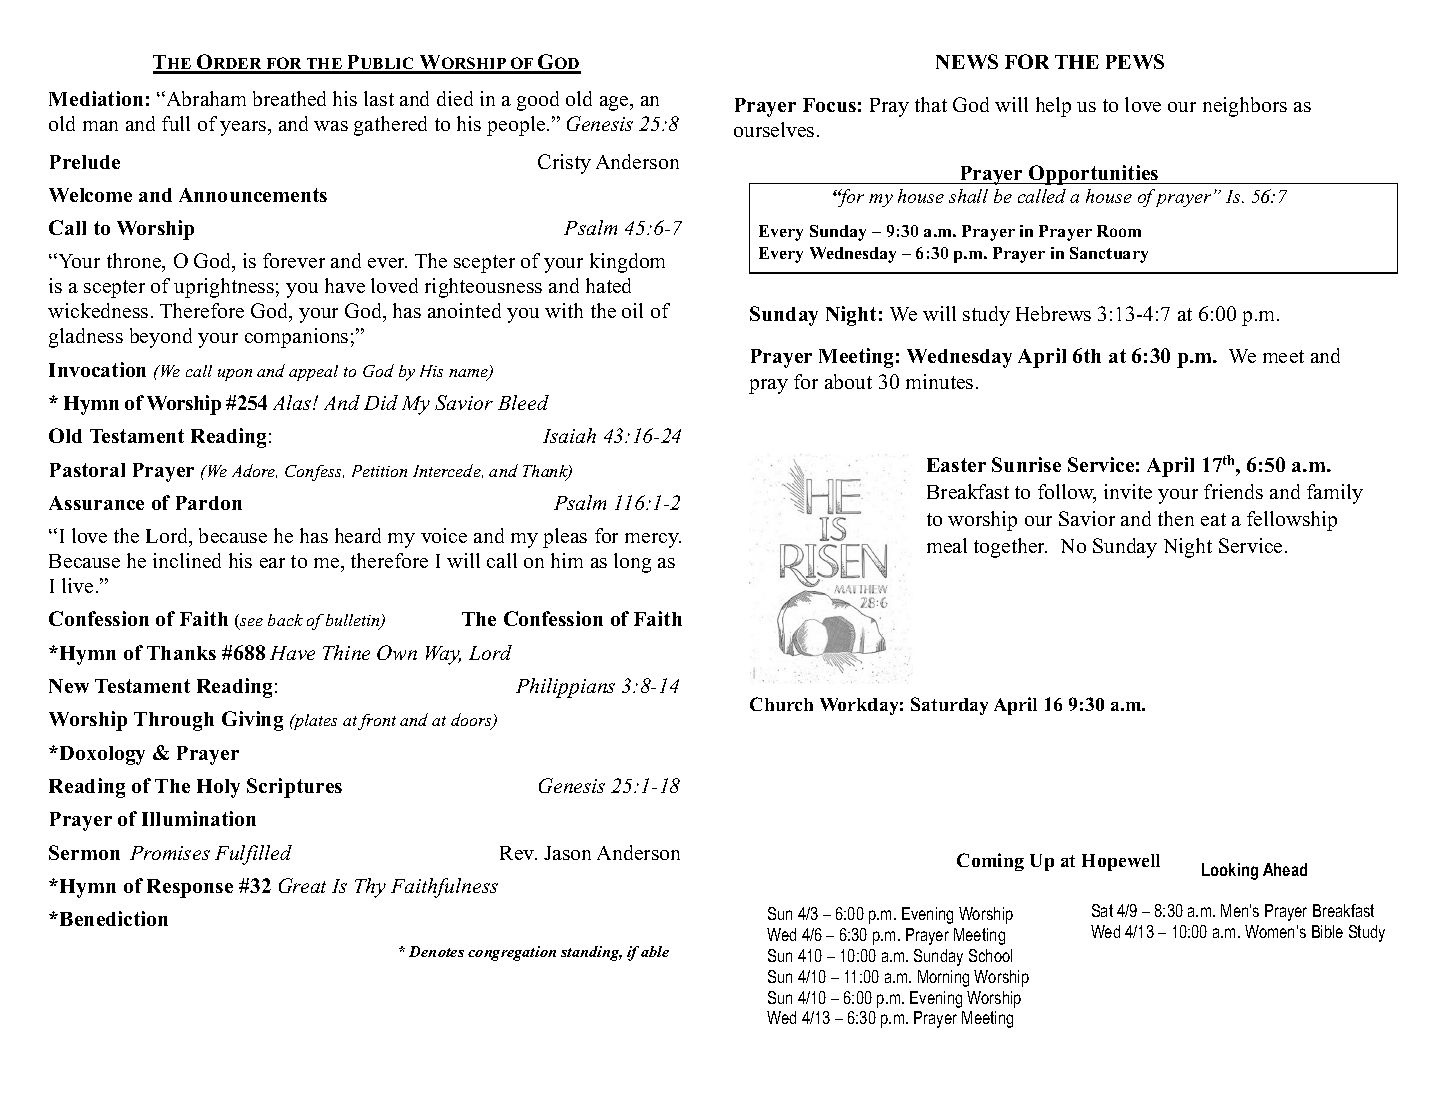  What do you see at coordinates (608, 285) in the page?
I see `hated` at bounding box center [608, 285].
